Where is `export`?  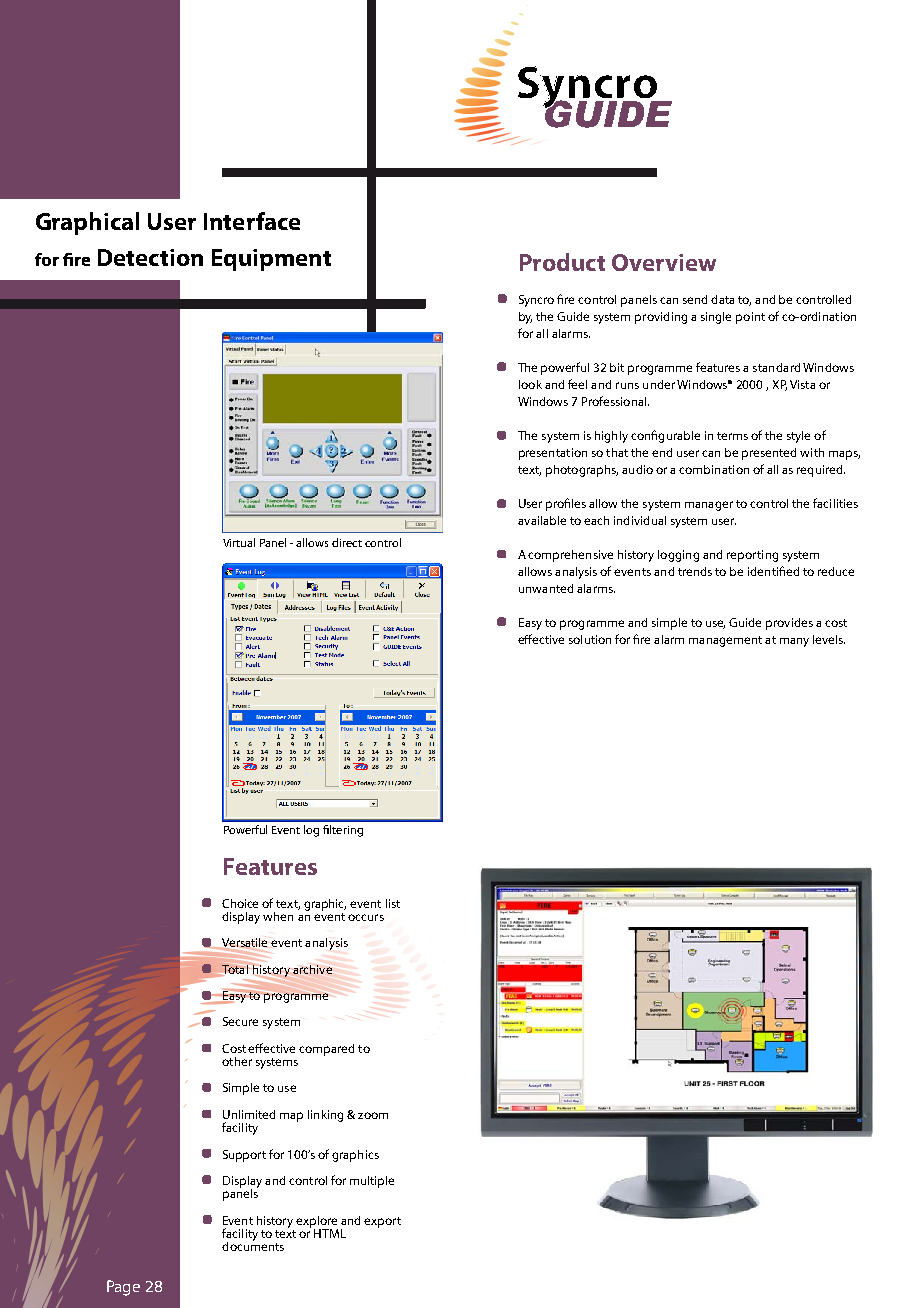 export is located at coordinates (382, 1222).
